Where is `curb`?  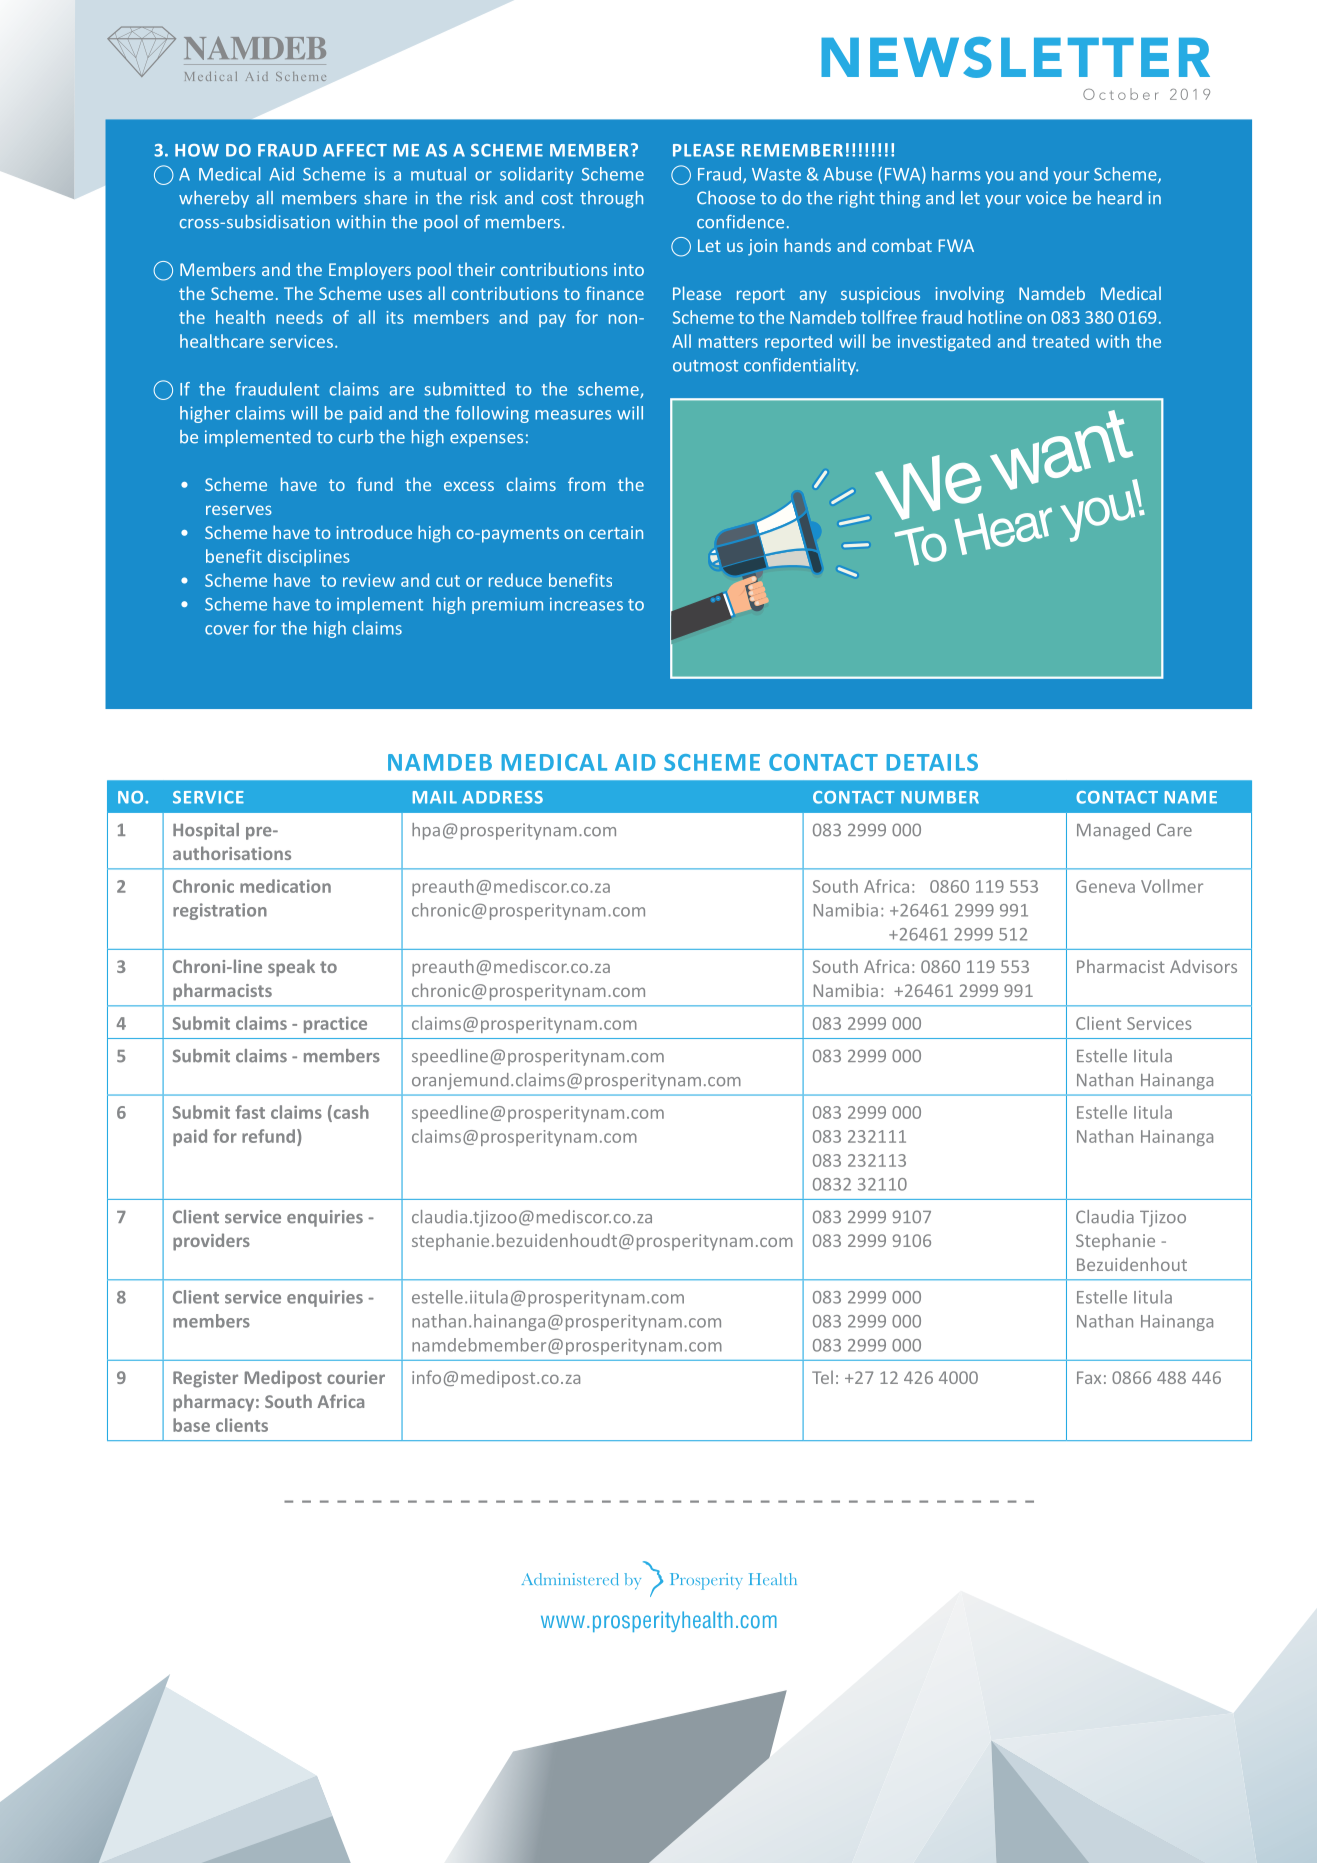
curb is located at coordinates (356, 437).
